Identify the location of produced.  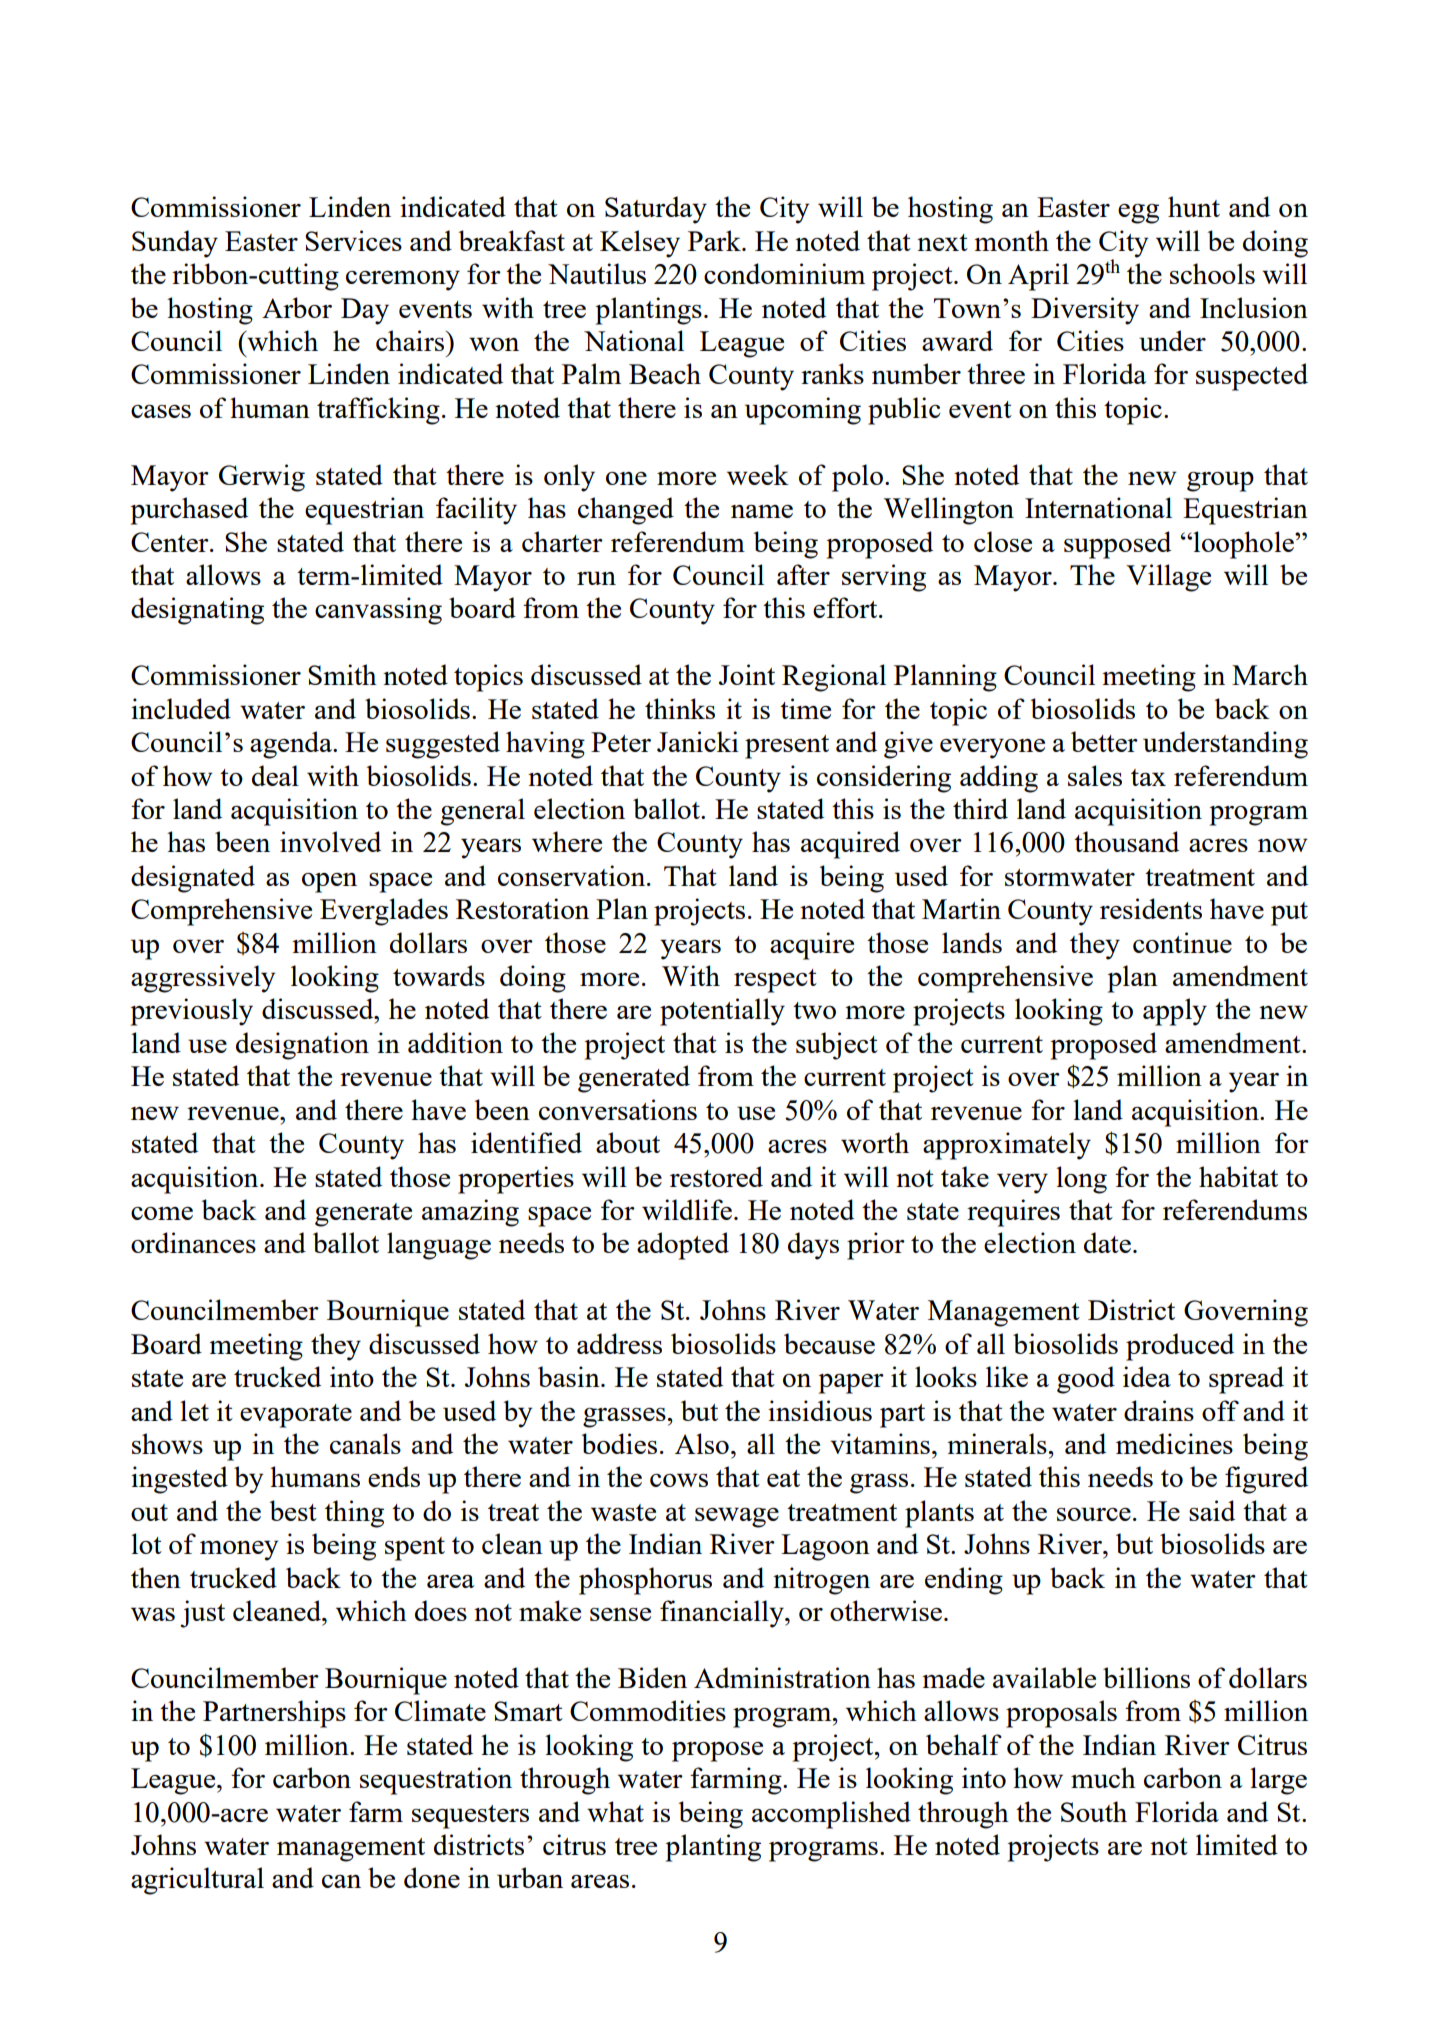
(1180, 1347).
